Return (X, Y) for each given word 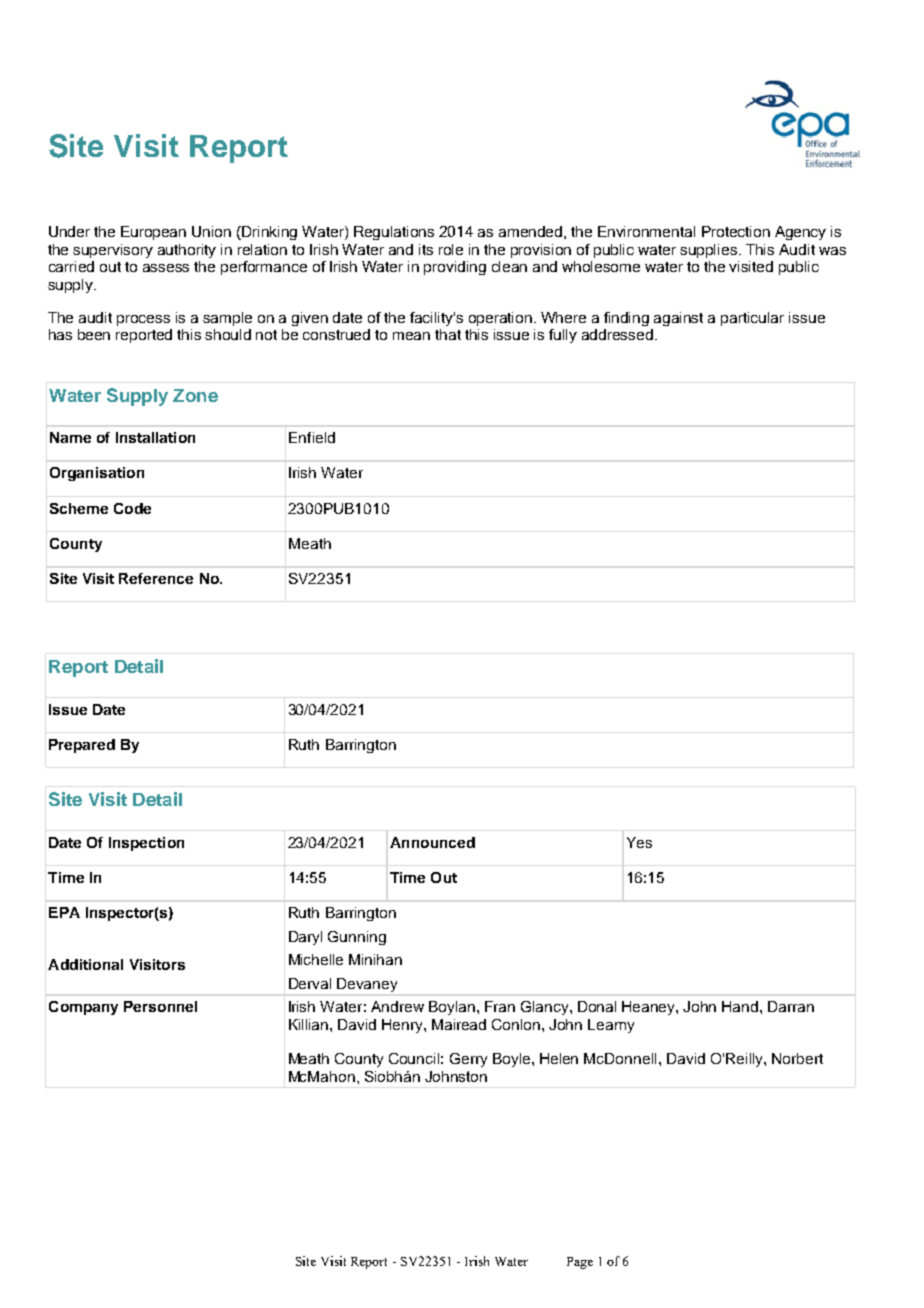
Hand (741, 1006)
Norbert (797, 1058)
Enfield (312, 437)
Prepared (82, 746)
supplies (710, 251)
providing (455, 268)
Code (132, 508)
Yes (639, 842)
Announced (432, 842)
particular (752, 319)
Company (83, 1008)
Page (580, 1263)
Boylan (452, 1008)
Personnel (160, 1006)
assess (166, 268)
